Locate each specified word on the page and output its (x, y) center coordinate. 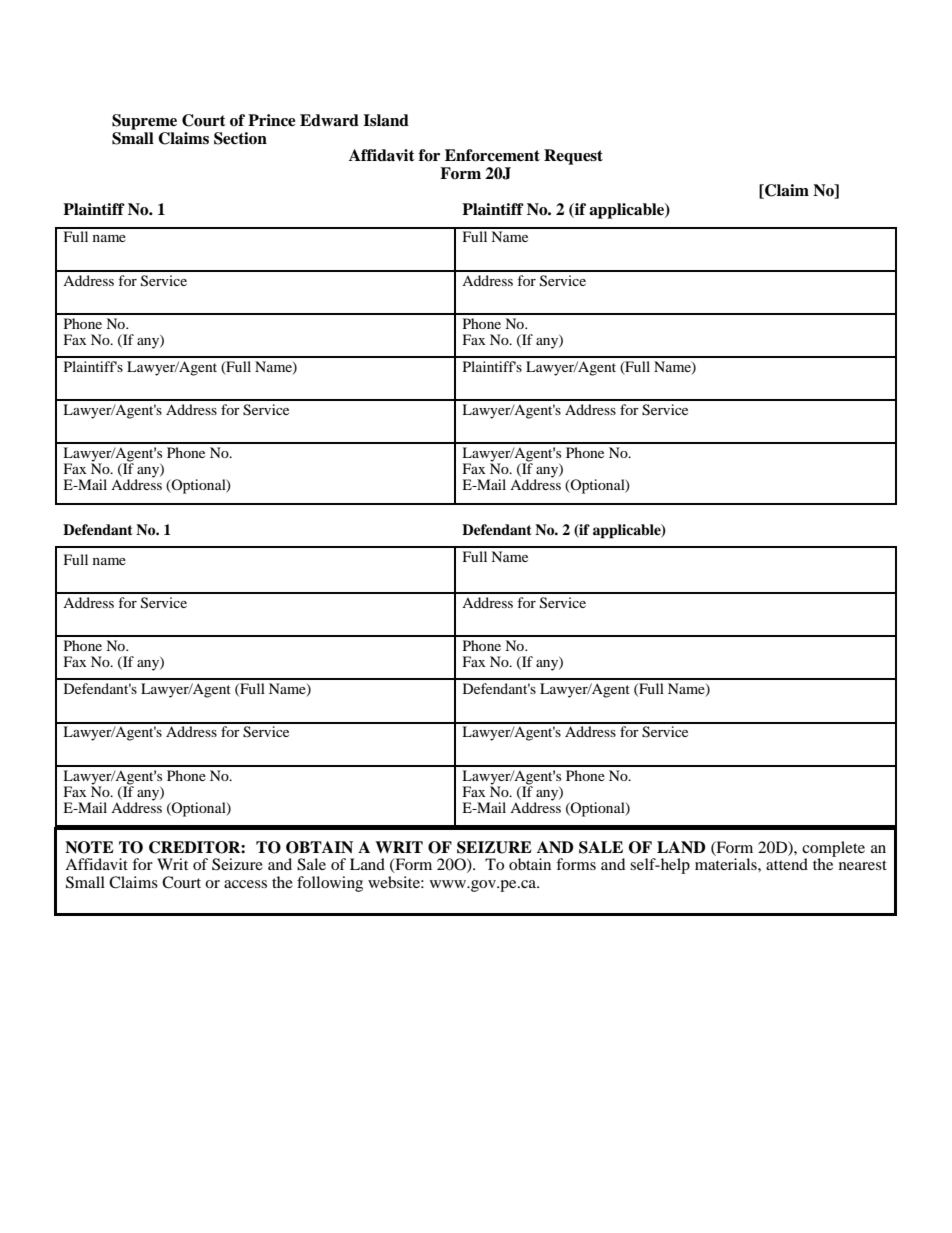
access (245, 884)
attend (787, 864)
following (330, 884)
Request (573, 157)
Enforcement (492, 155)
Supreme (144, 122)
